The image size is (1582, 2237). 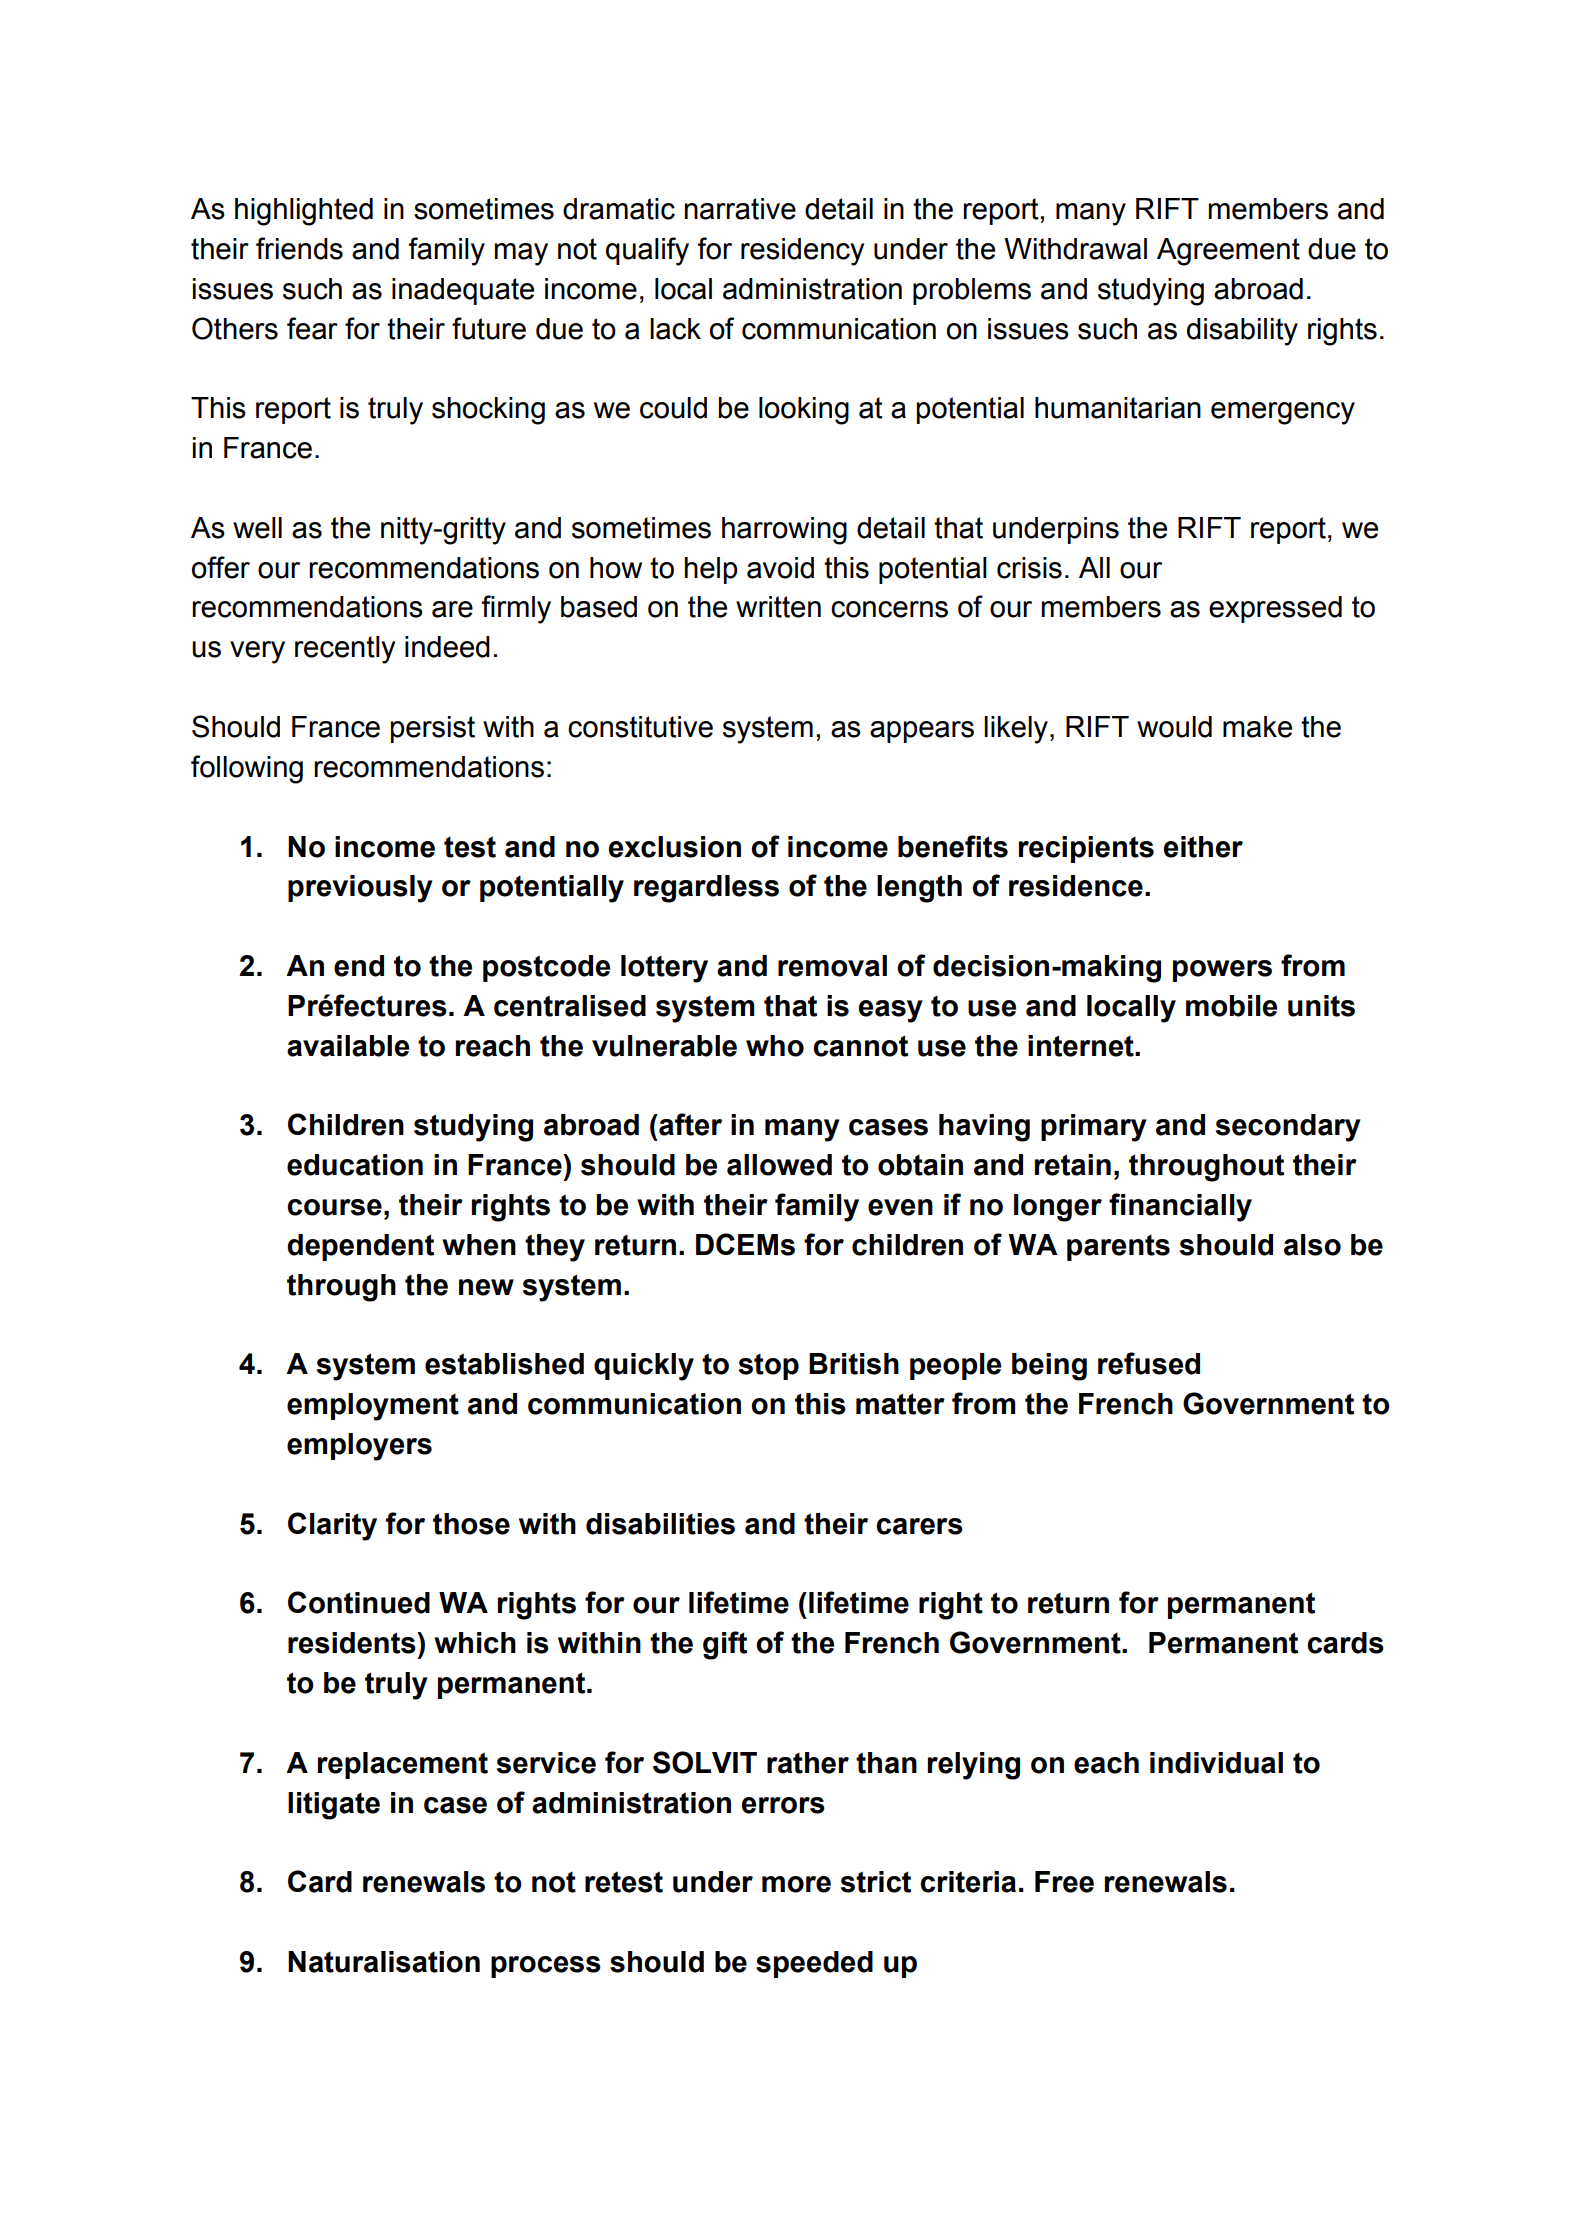 What do you see at coordinates (1149, 1363) in the screenshot?
I see `refused` at bounding box center [1149, 1363].
